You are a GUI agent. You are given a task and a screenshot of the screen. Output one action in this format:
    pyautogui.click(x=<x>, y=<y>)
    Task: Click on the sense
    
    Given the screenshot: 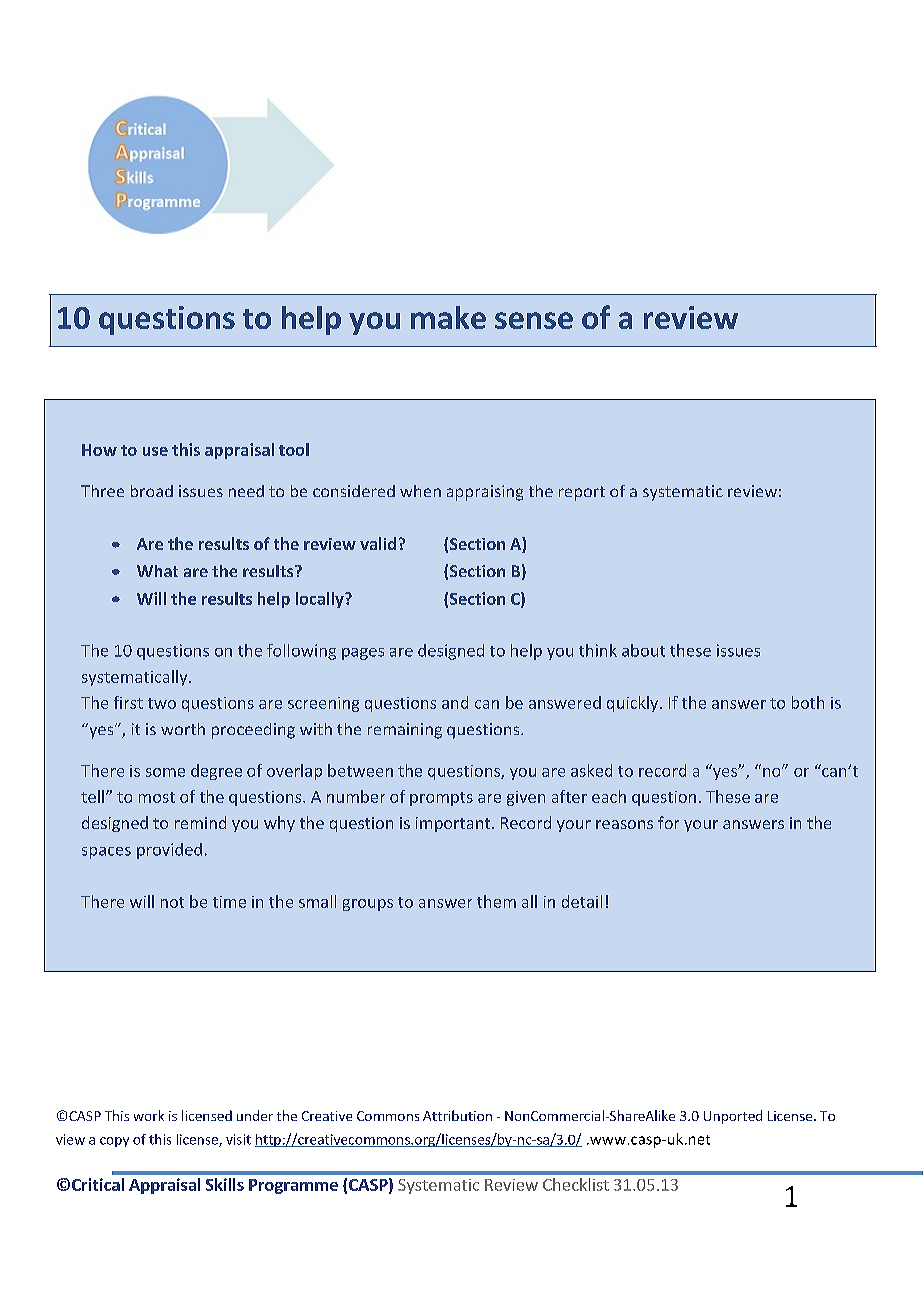 What is the action you would take?
    pyautogui.click(x=534, y=320)
